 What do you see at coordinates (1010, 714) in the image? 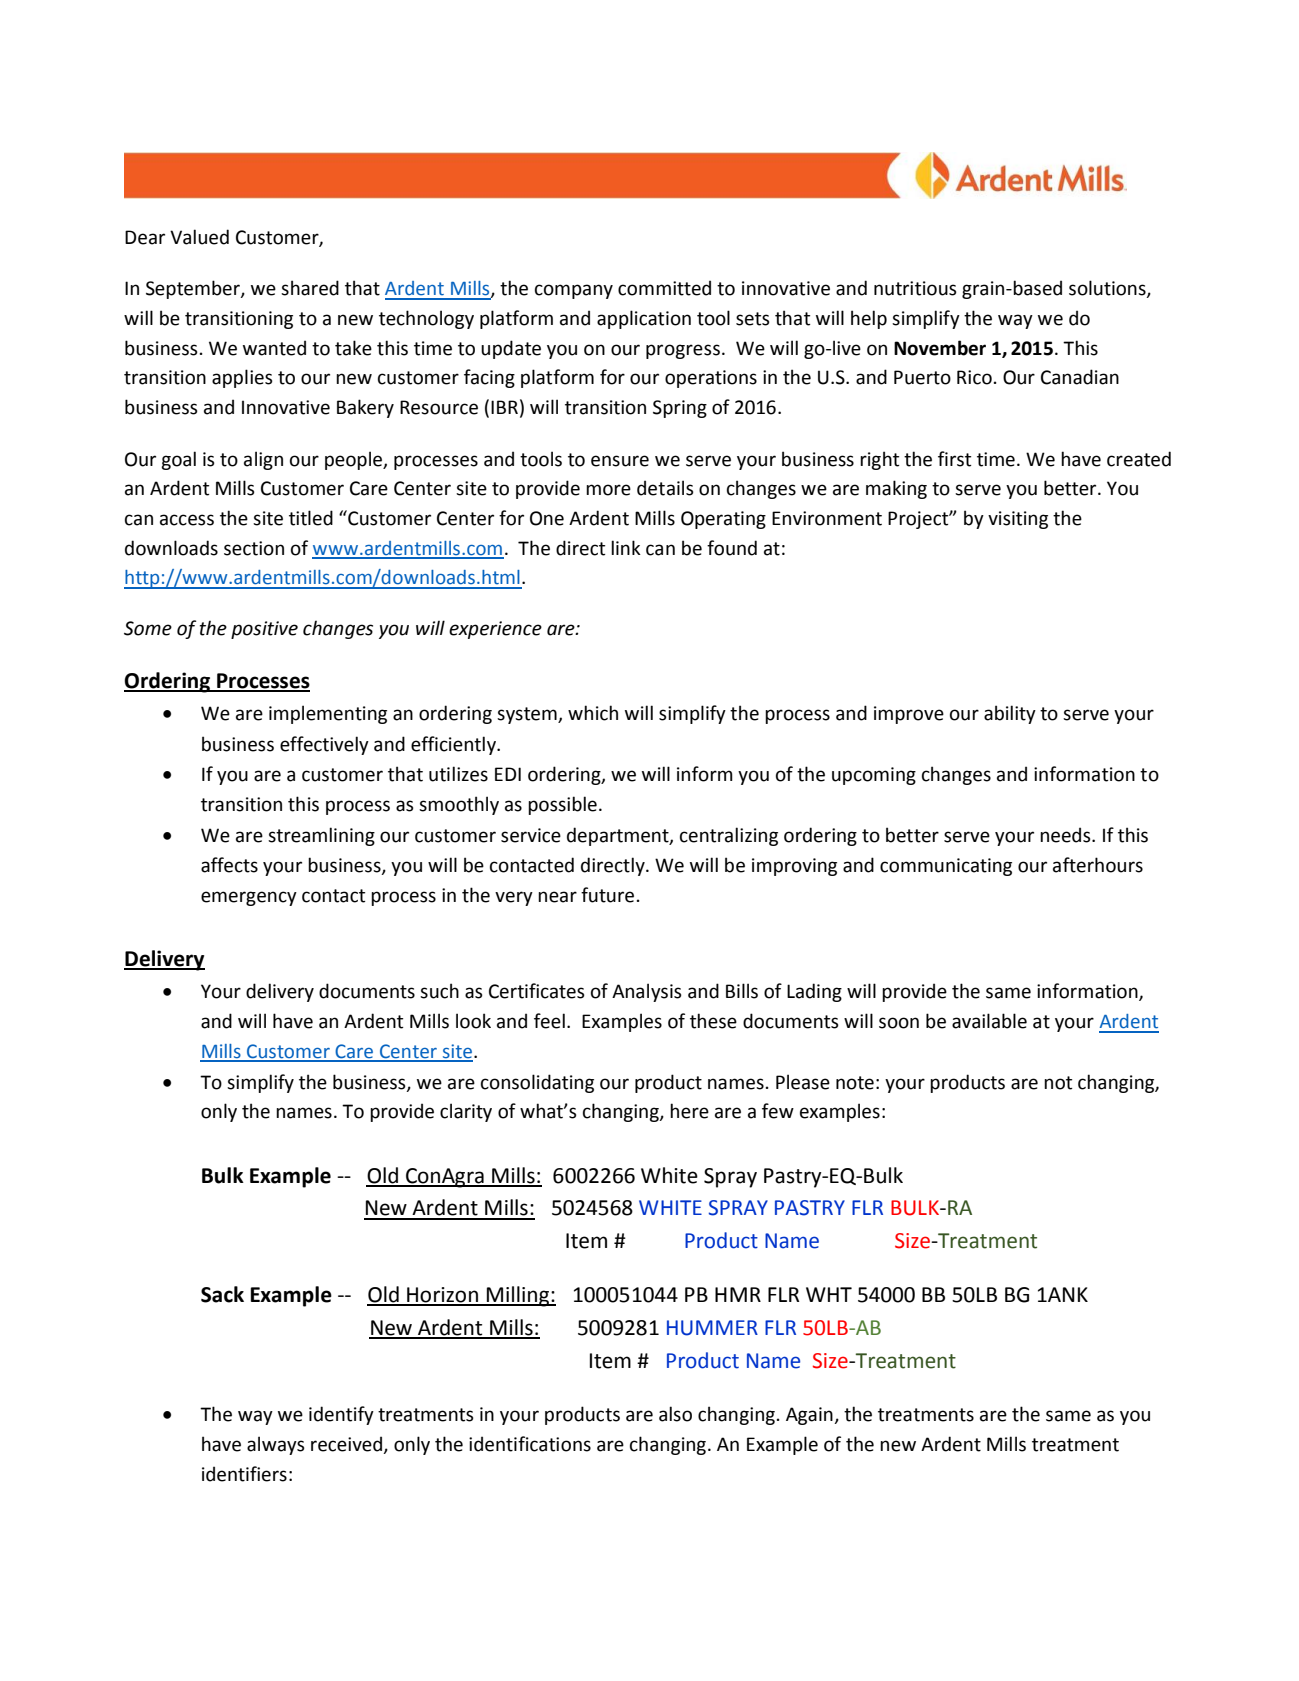
I see `ability` at bounding box center [1010, 714].
